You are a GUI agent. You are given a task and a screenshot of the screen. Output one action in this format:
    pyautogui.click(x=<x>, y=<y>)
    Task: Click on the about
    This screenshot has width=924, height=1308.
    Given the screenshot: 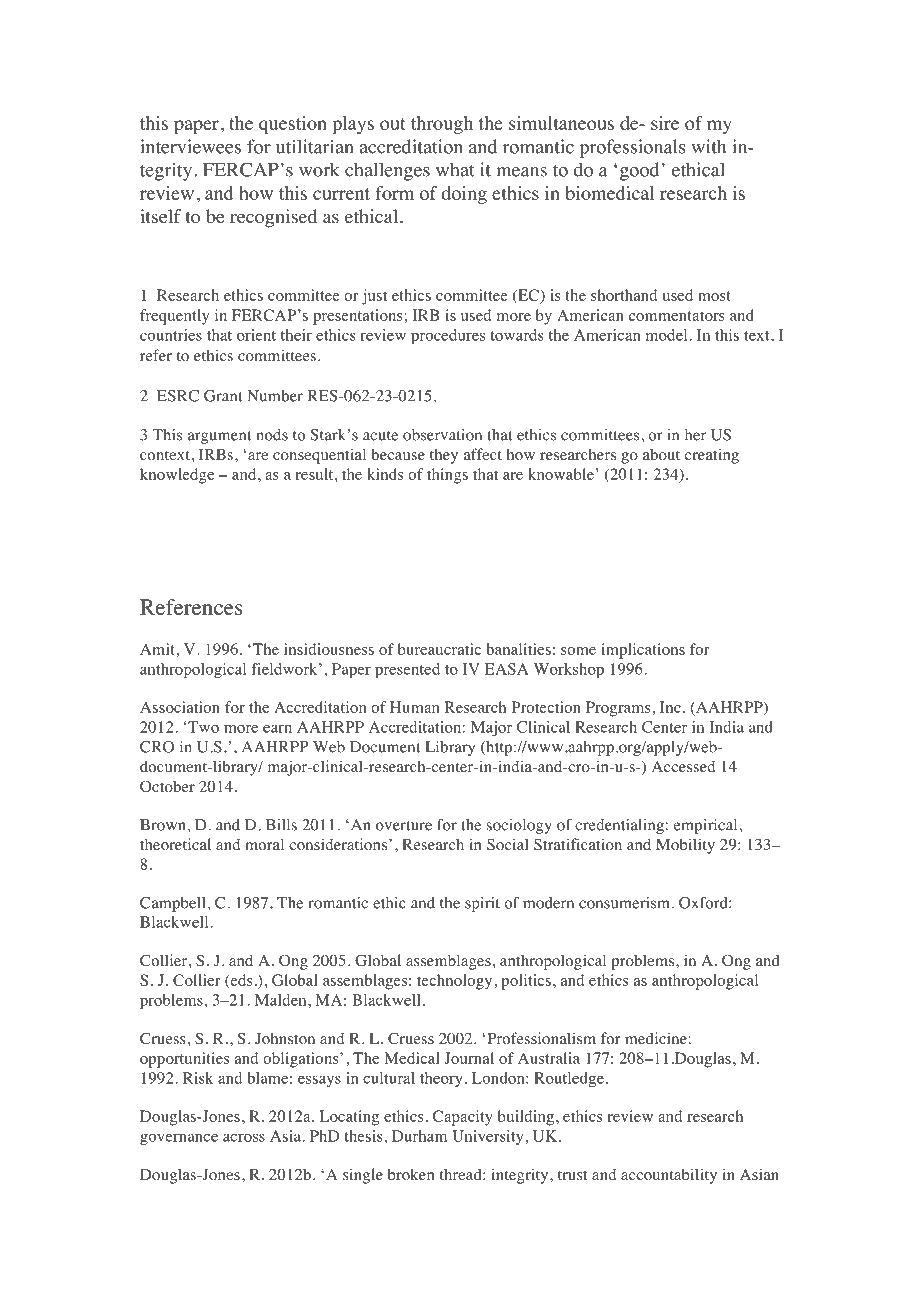 What is the action you would take?
    pyautogui.click(x=661, y=454)
